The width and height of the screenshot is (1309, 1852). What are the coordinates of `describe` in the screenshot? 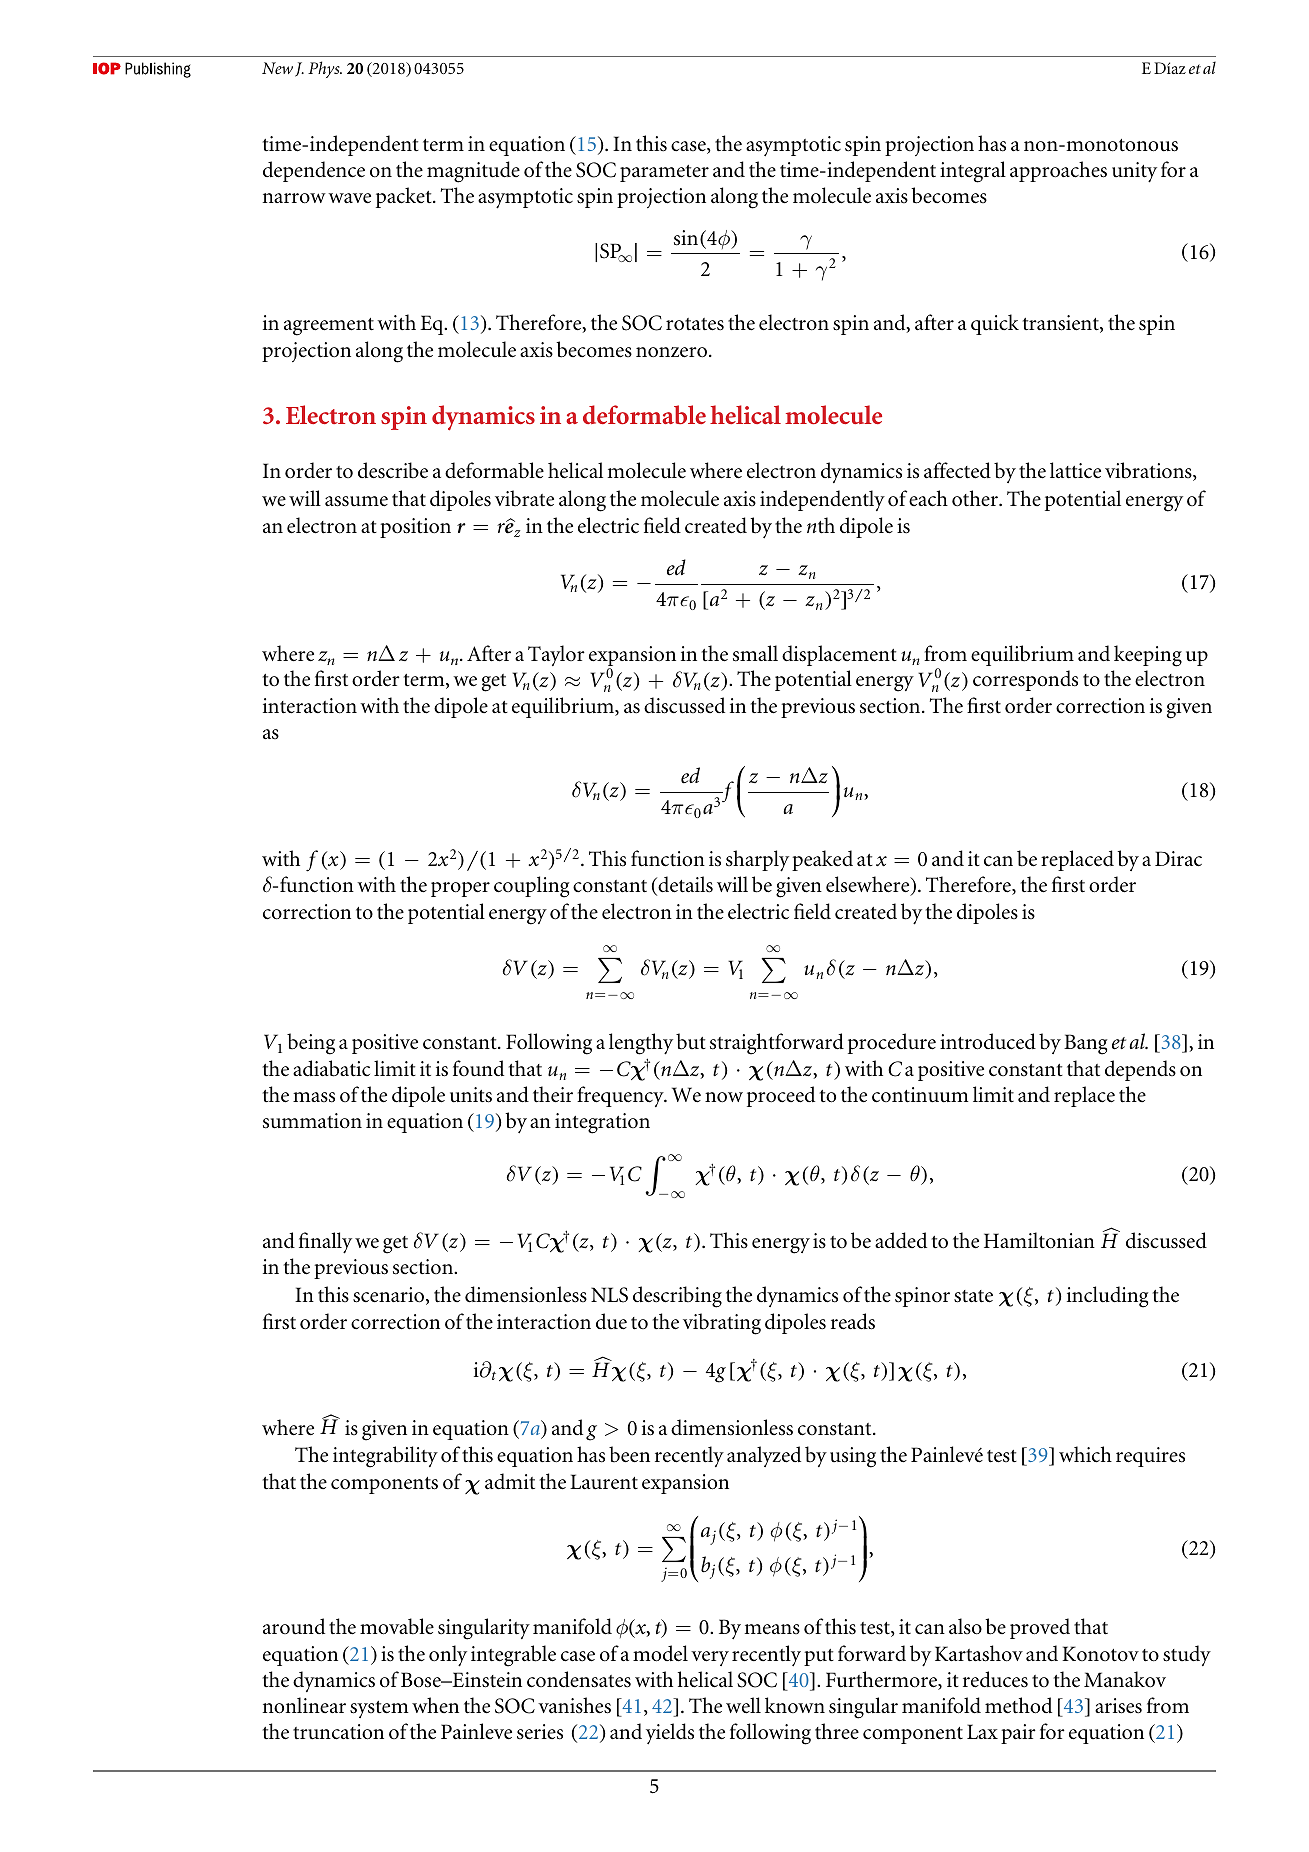 It's located at (393, 470).
